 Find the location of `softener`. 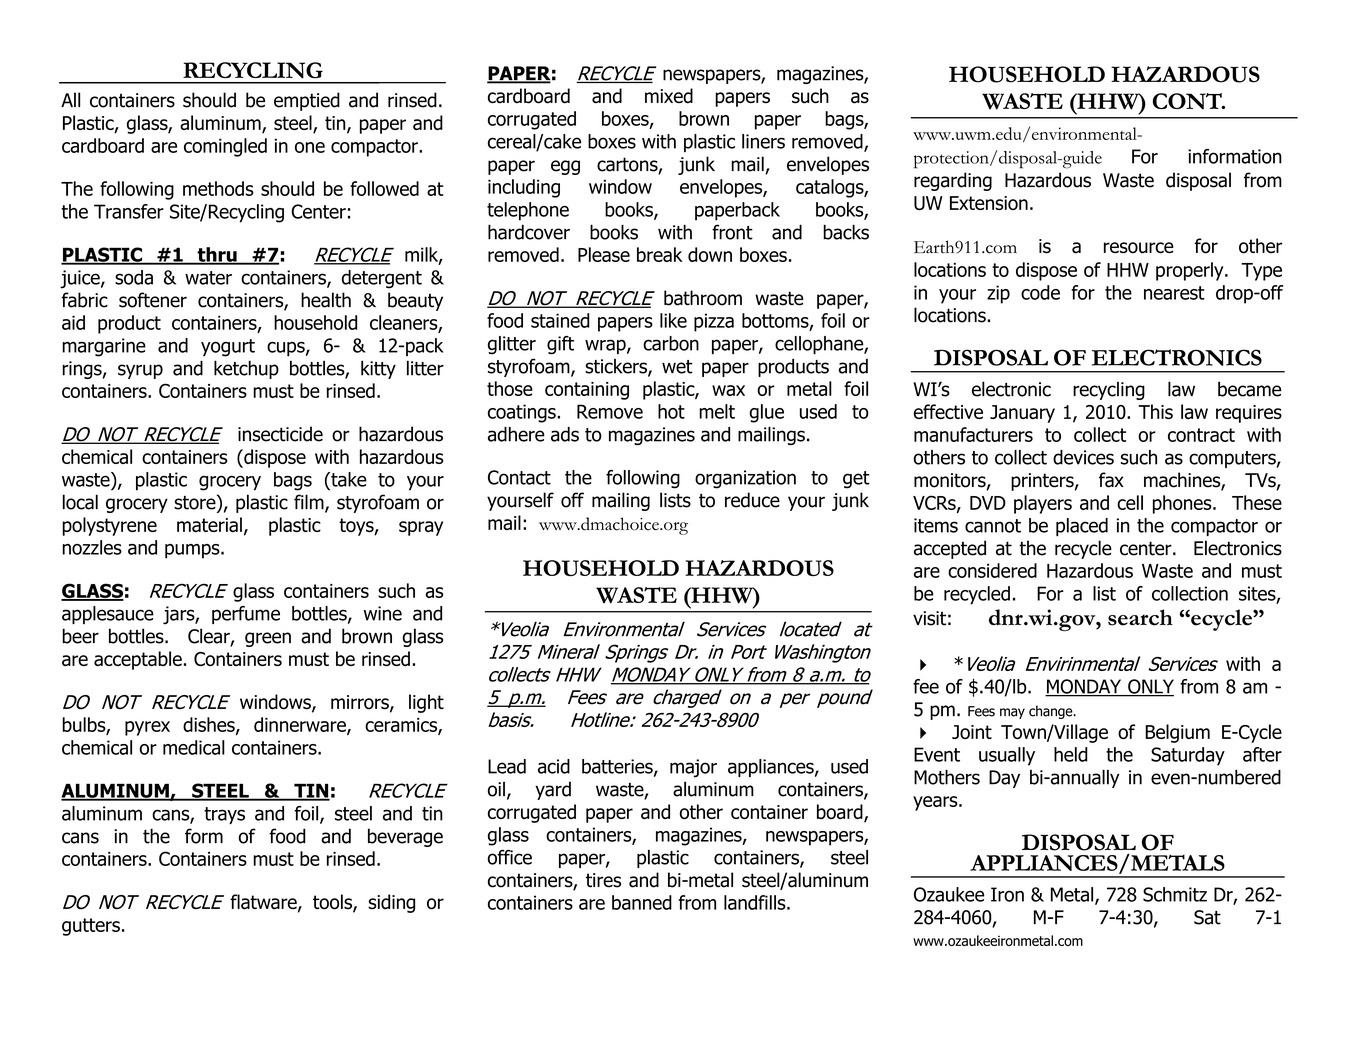

softener is located at coordinates (153, 300).
